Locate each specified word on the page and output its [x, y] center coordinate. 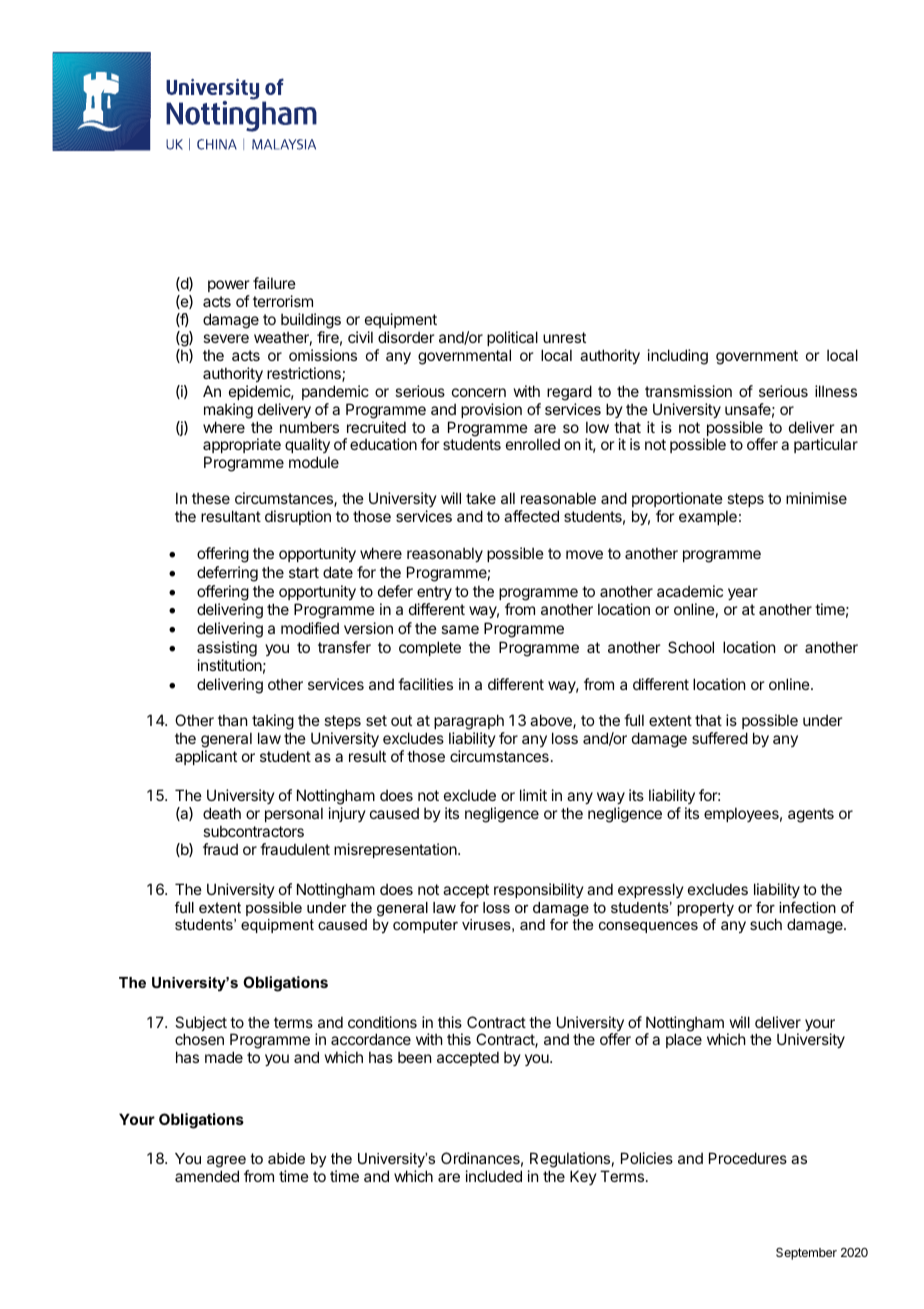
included [494, 1176]
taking [273, 722]
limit [533, 795]
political [512, 338]
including [678, 357]
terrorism [283, 301]
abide [286, 1158]
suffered [720, 738]
